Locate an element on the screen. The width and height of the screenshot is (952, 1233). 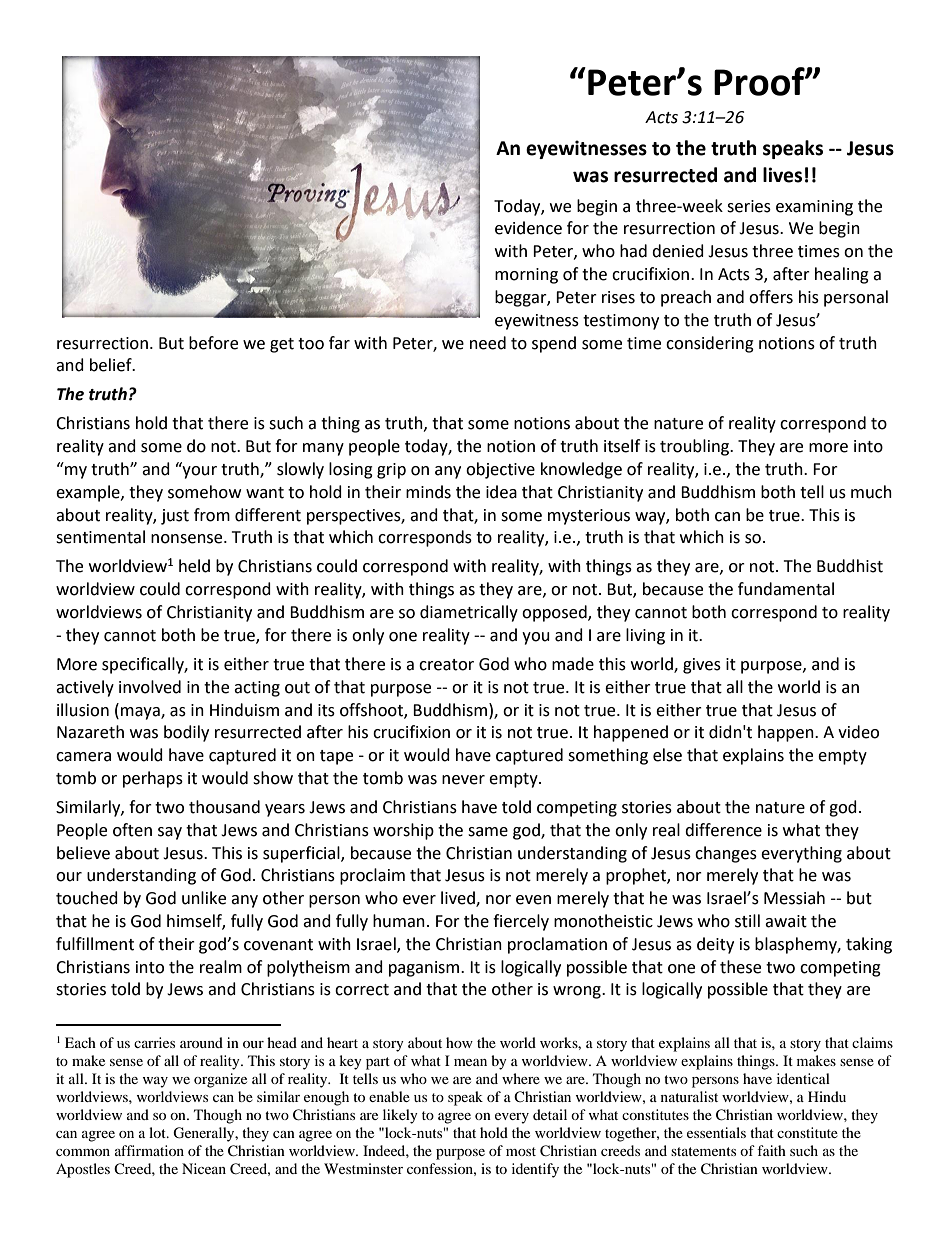
fulfillment is located at coordinates (95, 944).
